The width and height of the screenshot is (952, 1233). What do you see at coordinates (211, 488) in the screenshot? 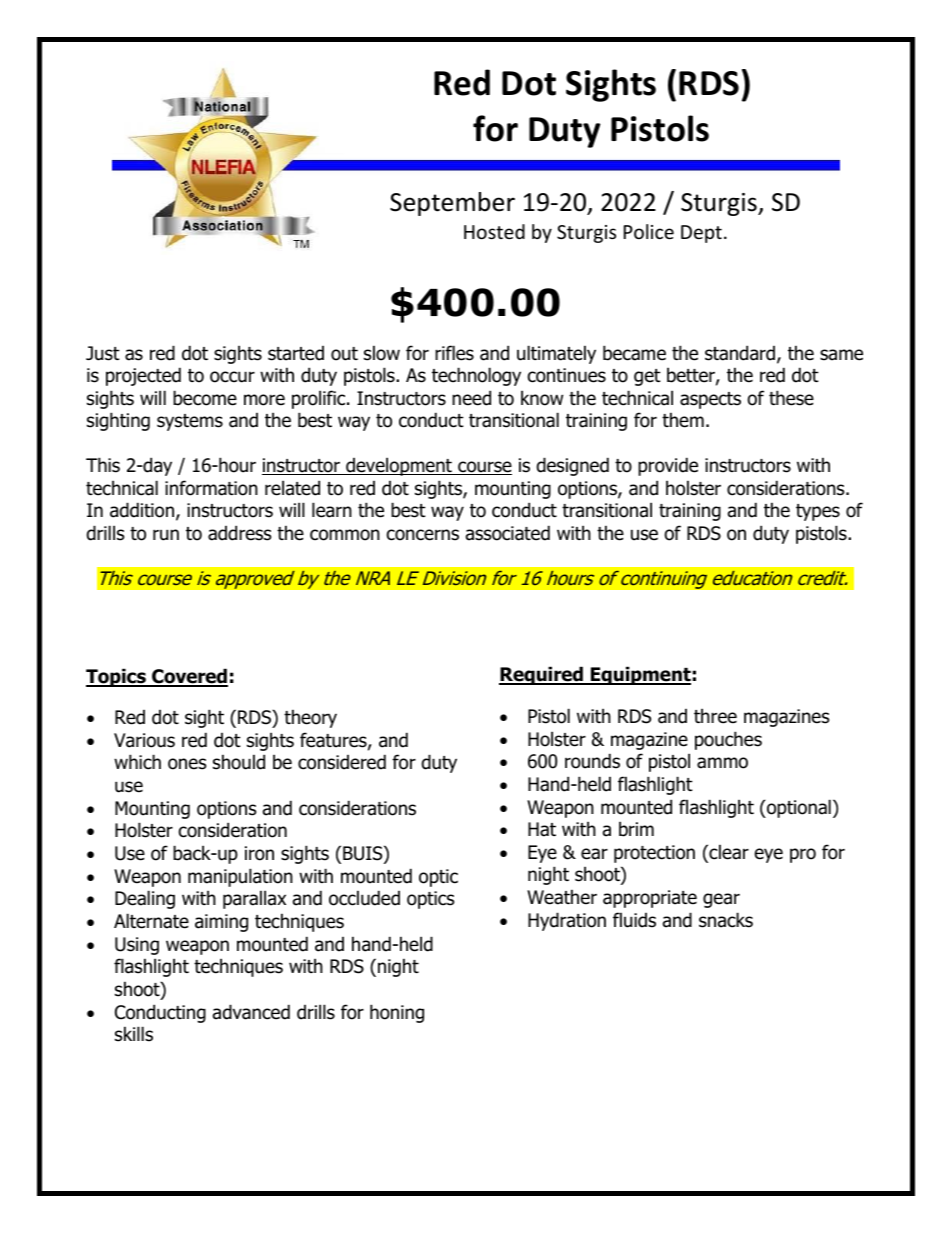
I see `information` at bounding box center [211, 488].
